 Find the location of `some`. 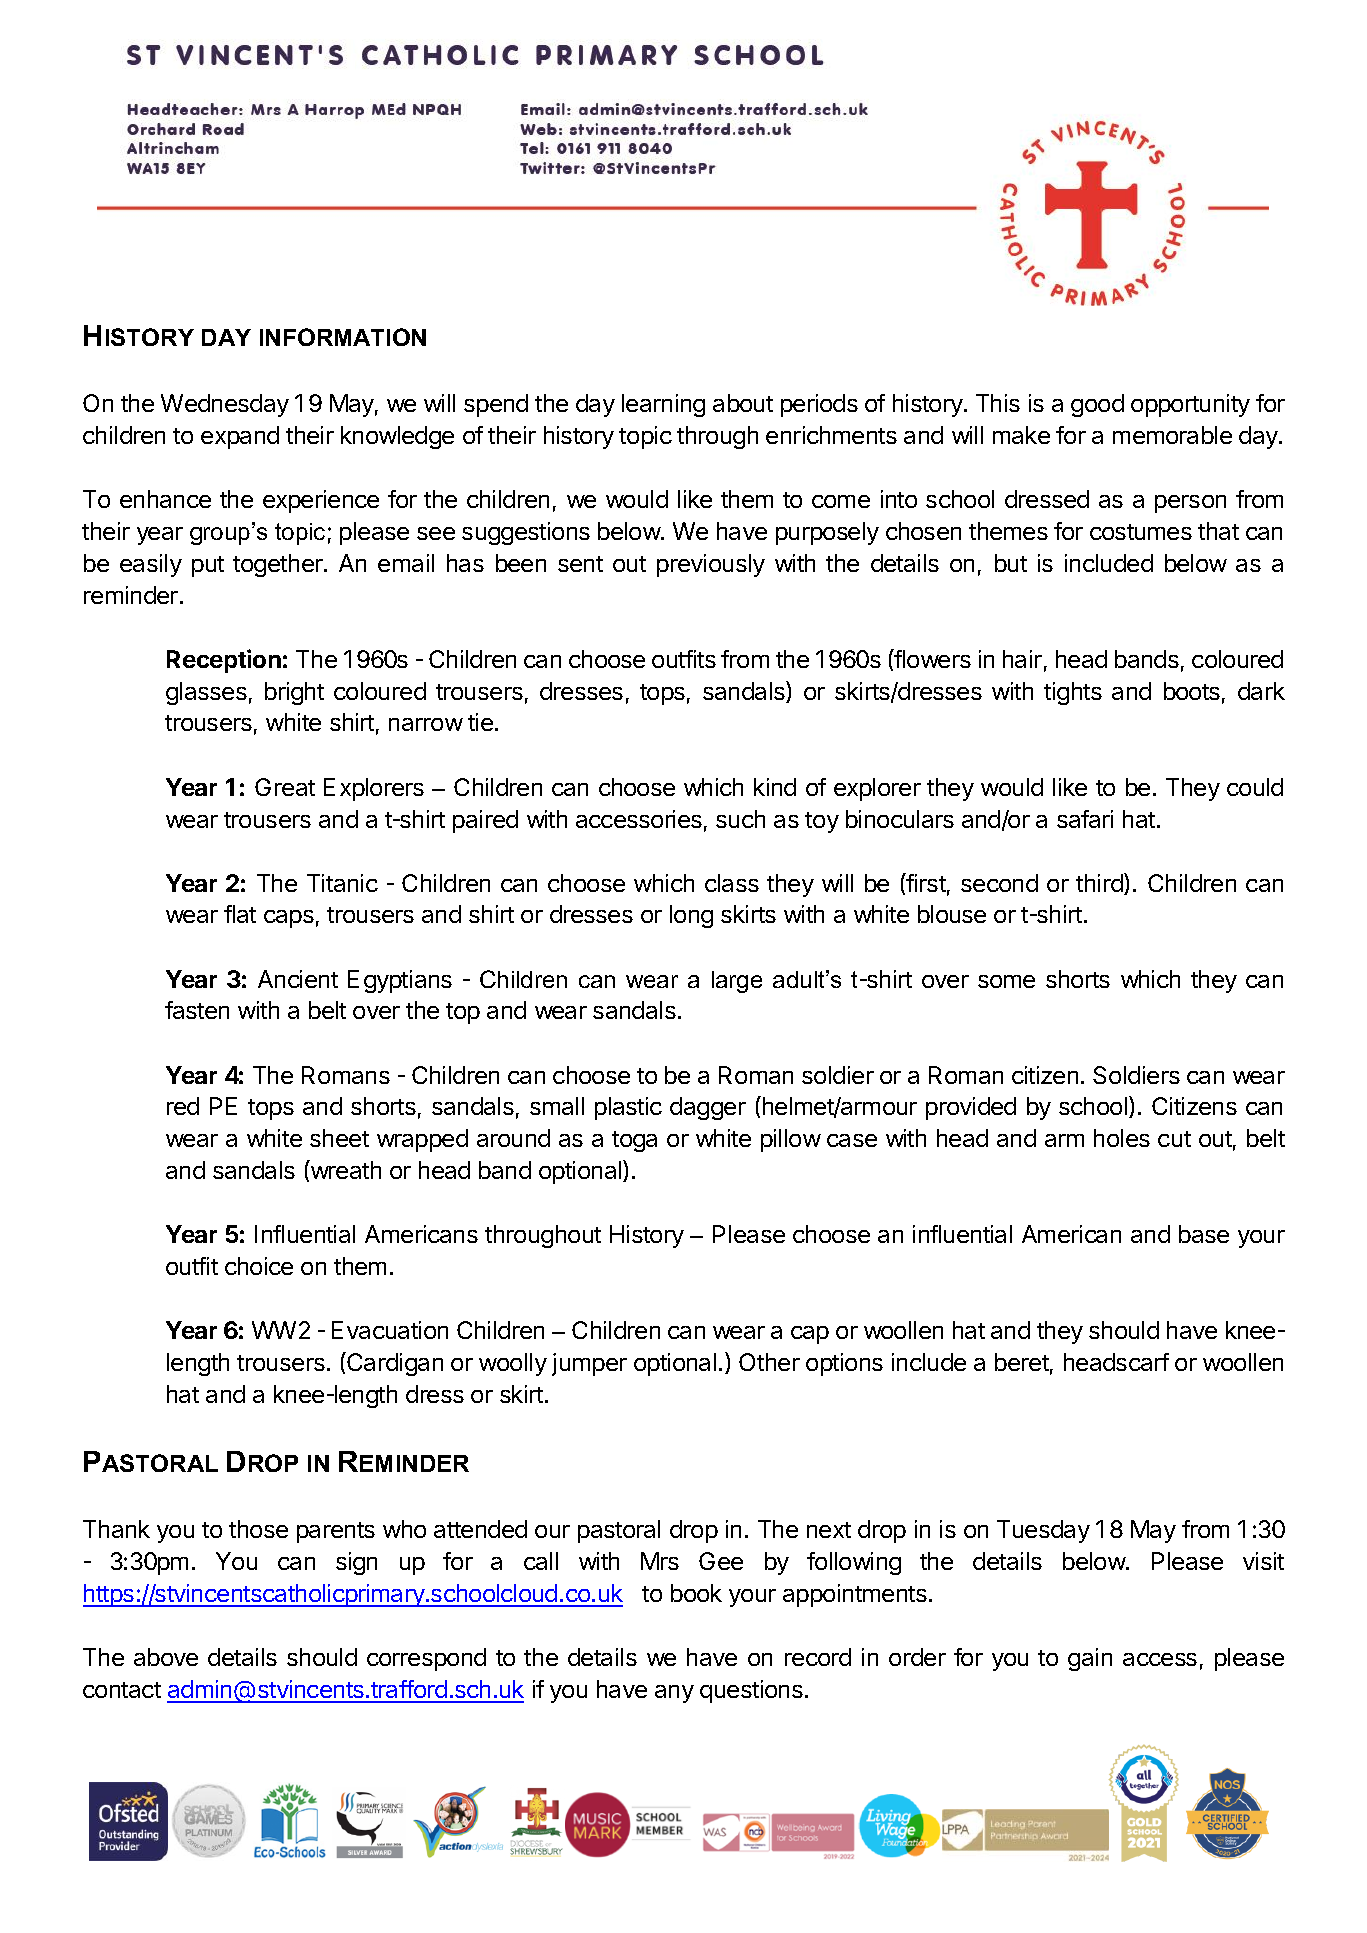

some is located at coordinates (1006, 981).
